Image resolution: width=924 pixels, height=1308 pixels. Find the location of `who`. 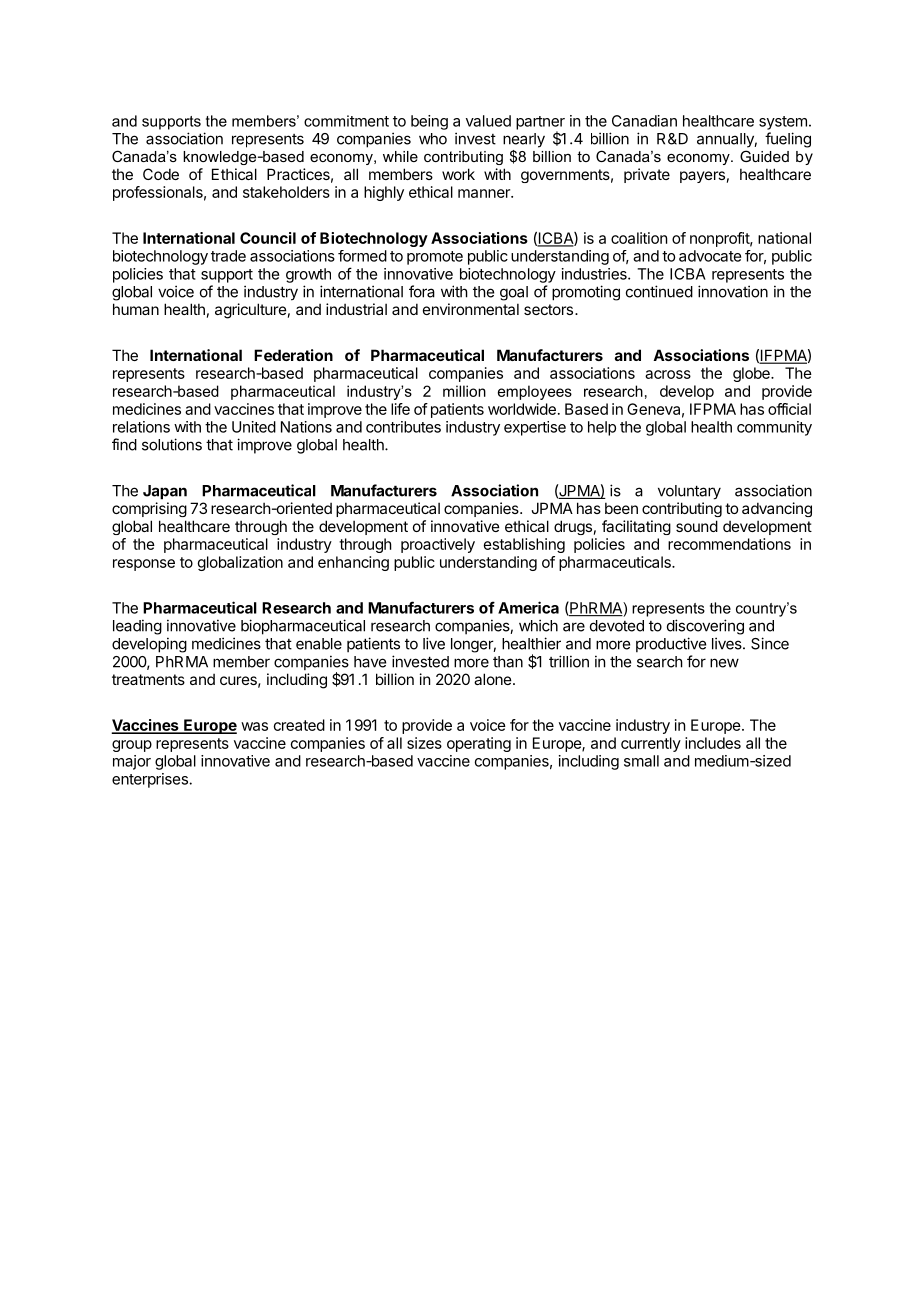

who is located at coordinates (433, 139).
